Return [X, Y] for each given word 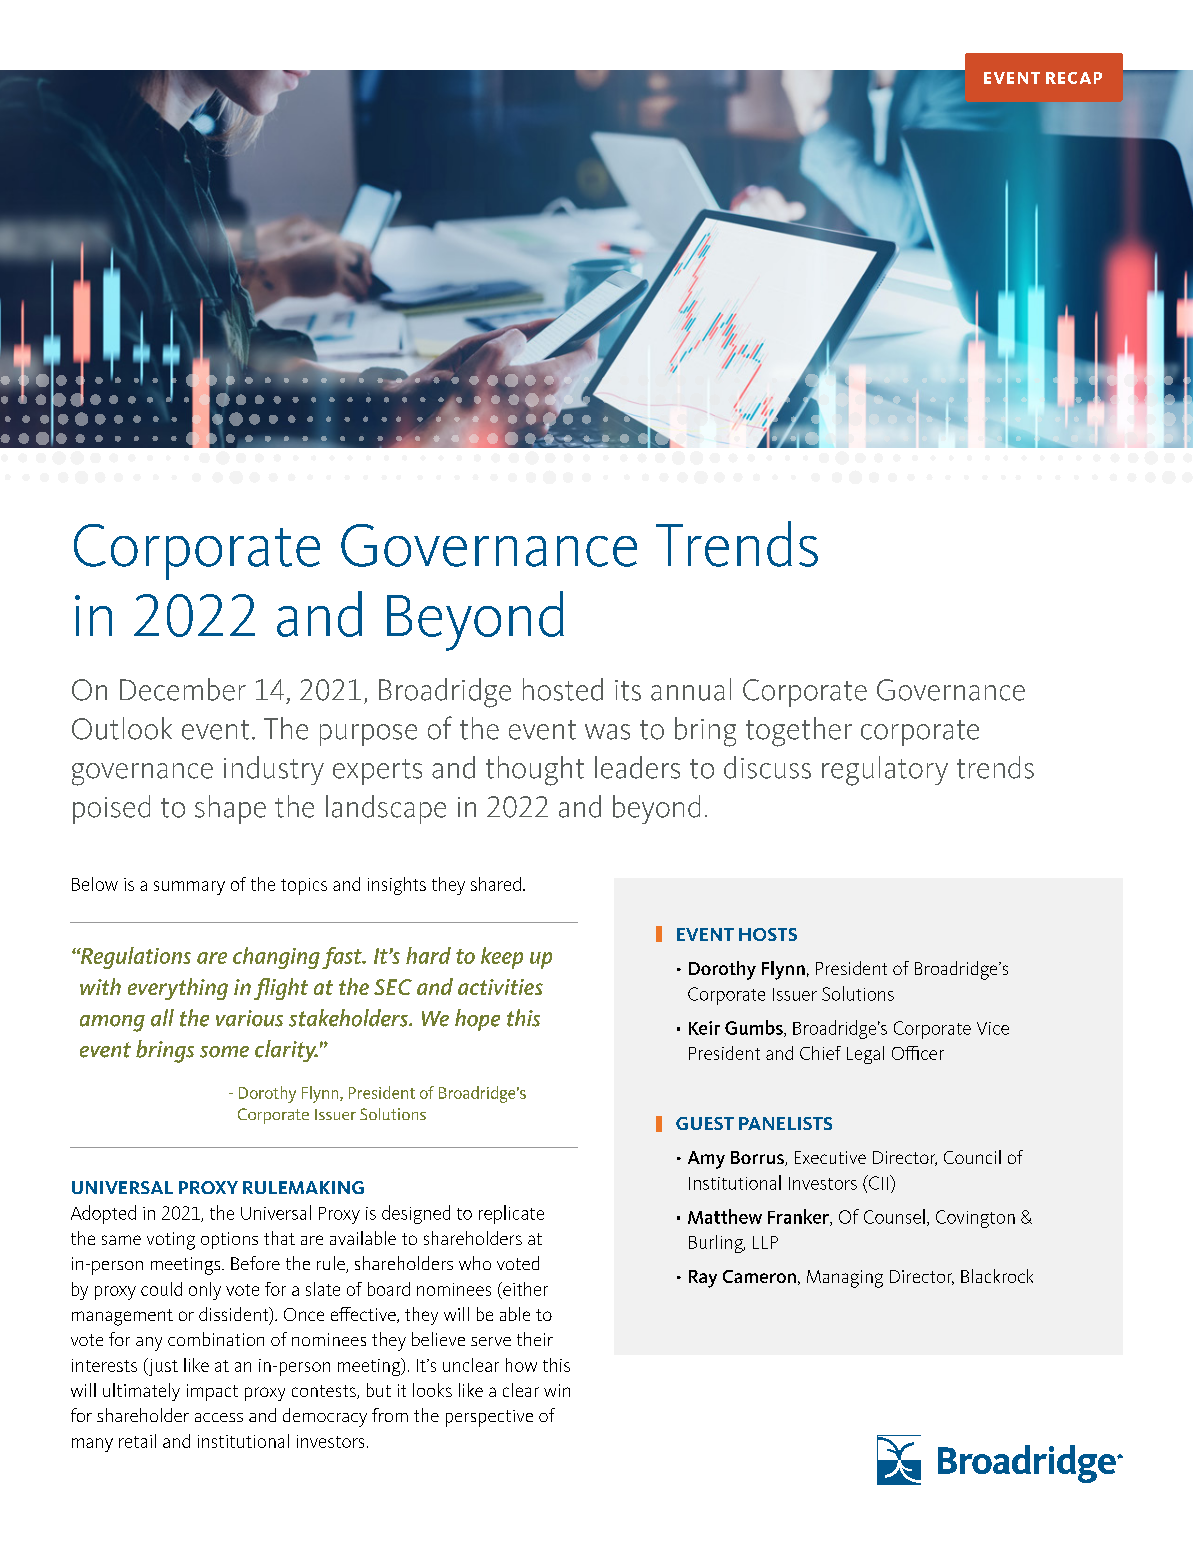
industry [274, 770]
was [607, 732]
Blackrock [997, 1276]
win [557, 1390]
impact [212, 1392]
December [183, 689]
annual [691, 689]
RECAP [1074, 78]
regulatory [885, 771]
